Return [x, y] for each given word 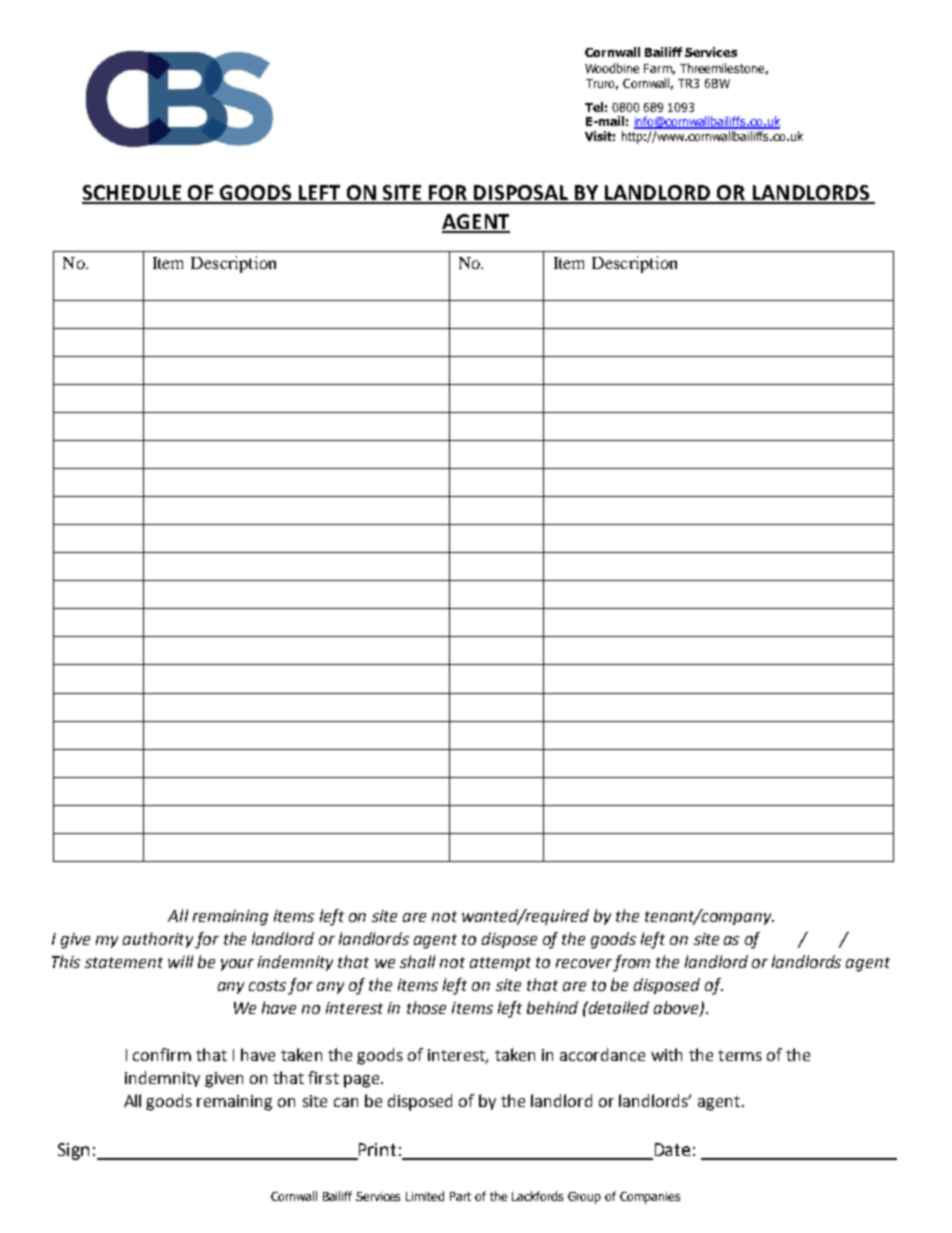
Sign [73, 1151]
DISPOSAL [521, 194]
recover [584, 963]
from [631, 963]
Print [377, 1149]
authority [158, 940]
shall [417, 961]
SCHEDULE [133, 194]
